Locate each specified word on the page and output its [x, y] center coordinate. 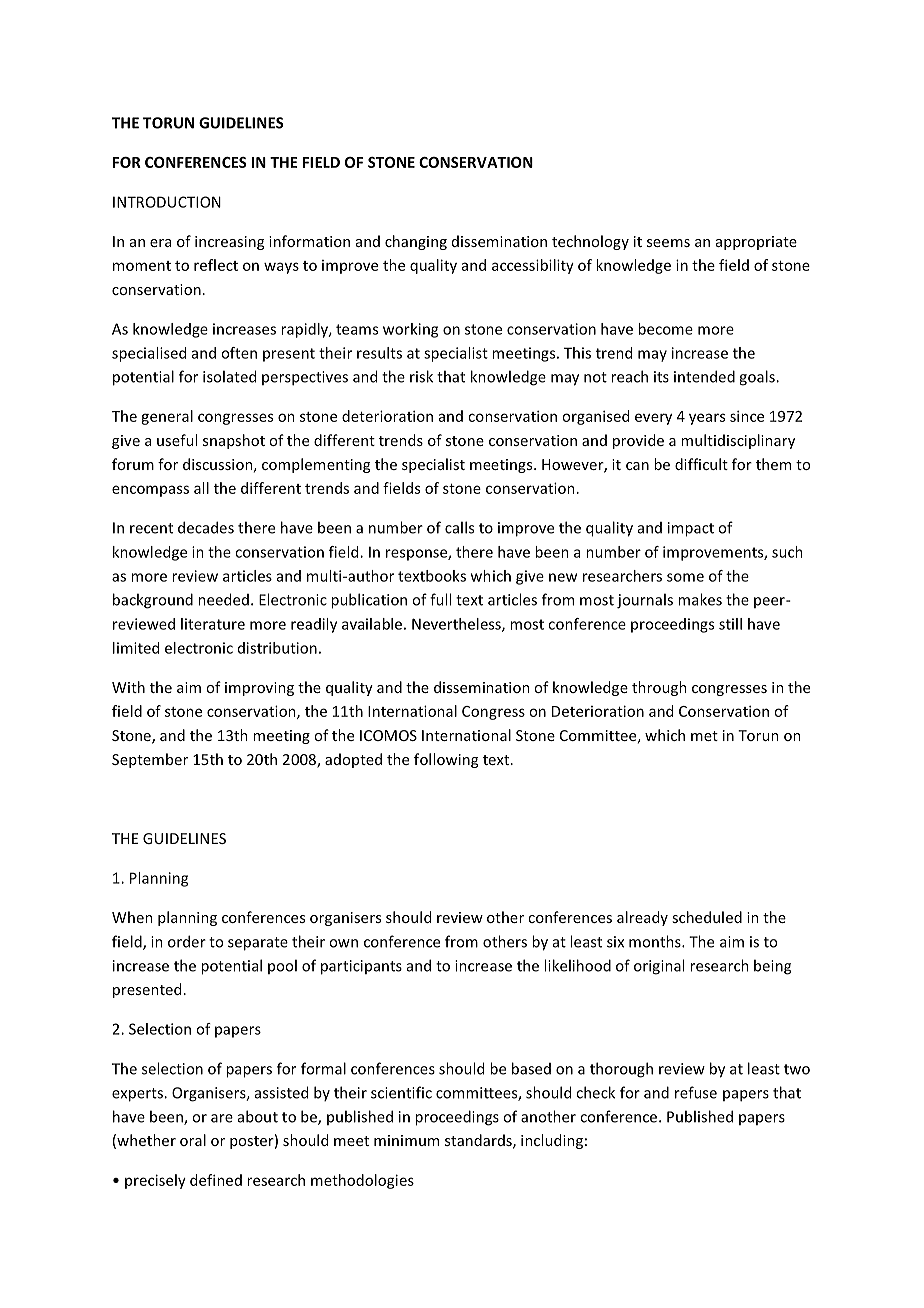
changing [416, 242]
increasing [229, 243]
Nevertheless [457, 625]
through [659, 688]
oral [193, 1140]
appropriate [756, 243]
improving [259, 689]
